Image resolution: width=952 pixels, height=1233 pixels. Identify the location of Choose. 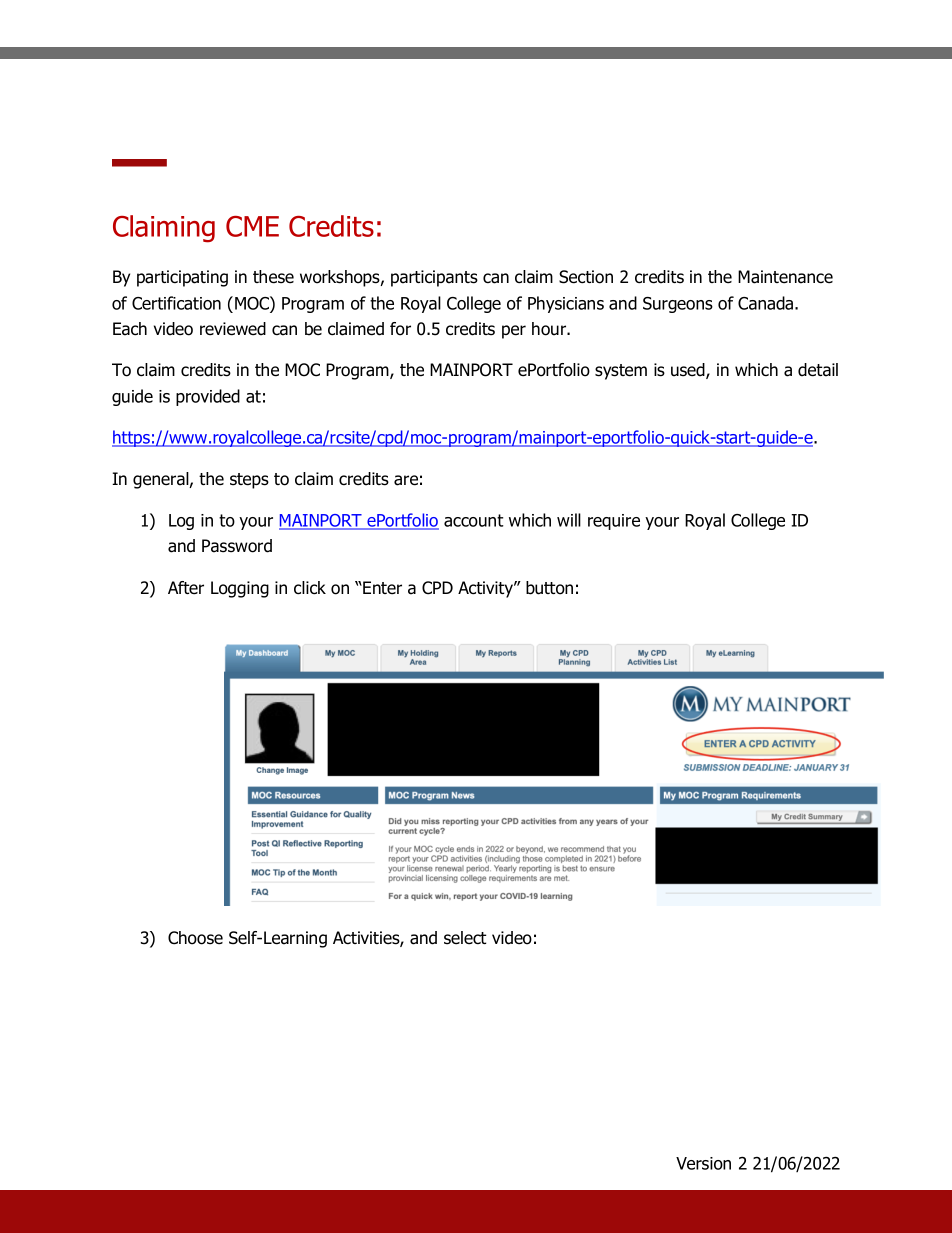
(195, 938).
